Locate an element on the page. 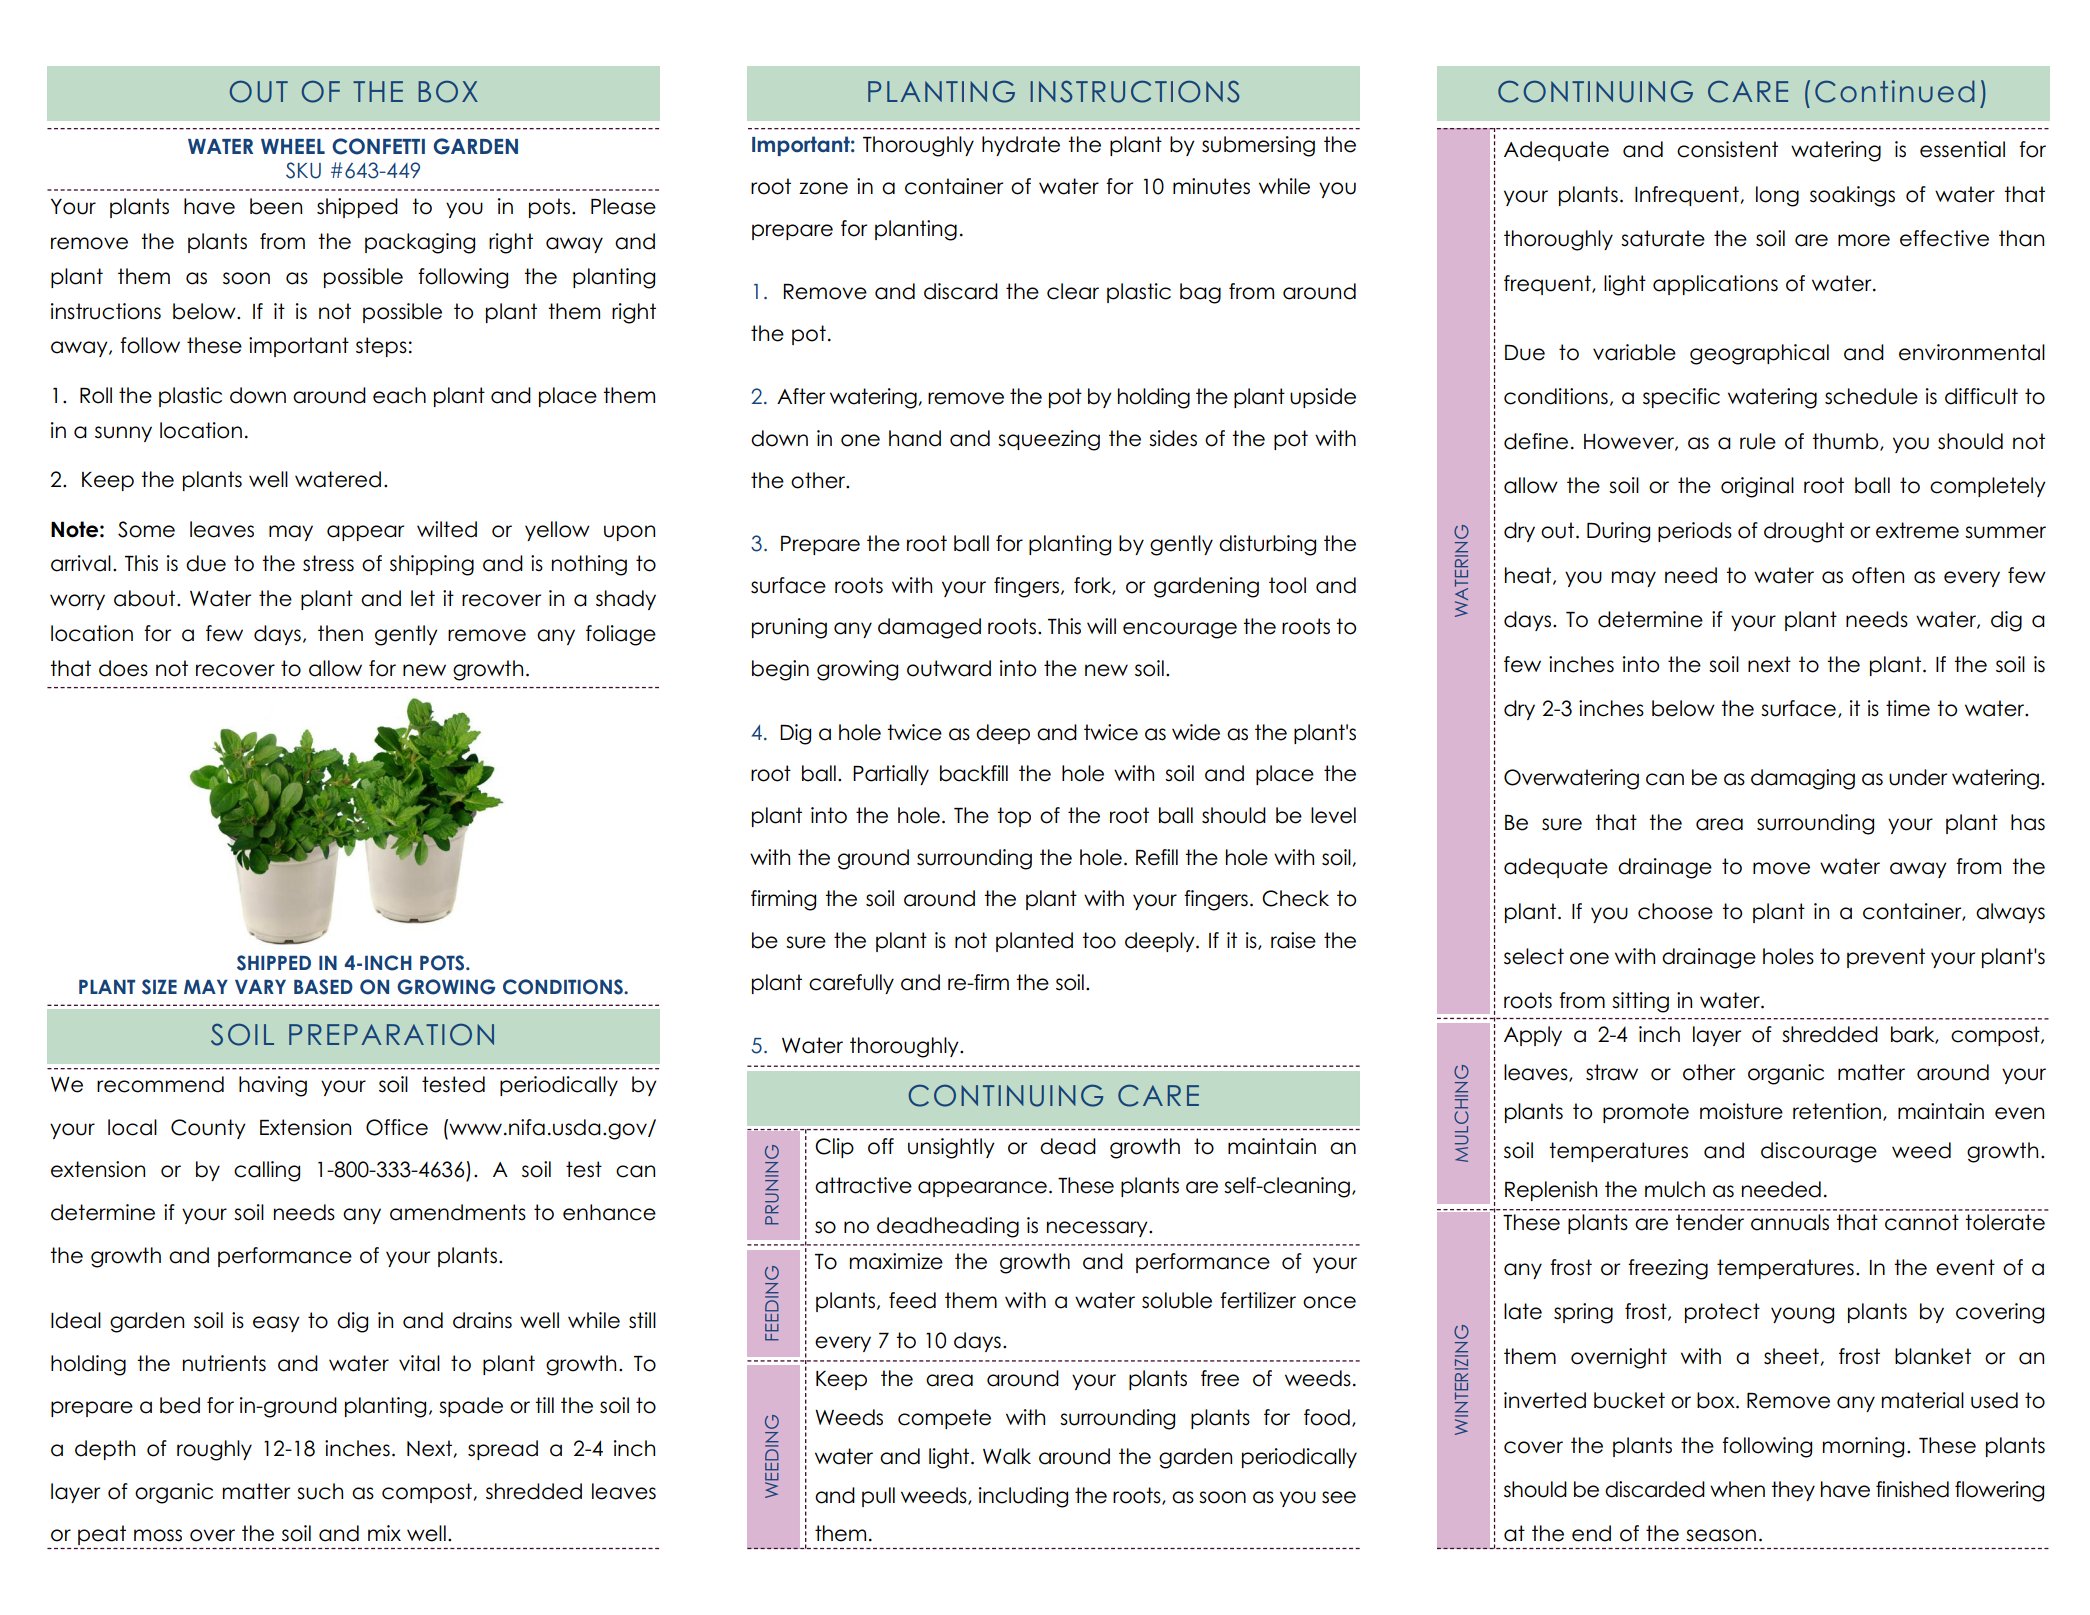  necessary is located at coordinates (1098, 1229).
